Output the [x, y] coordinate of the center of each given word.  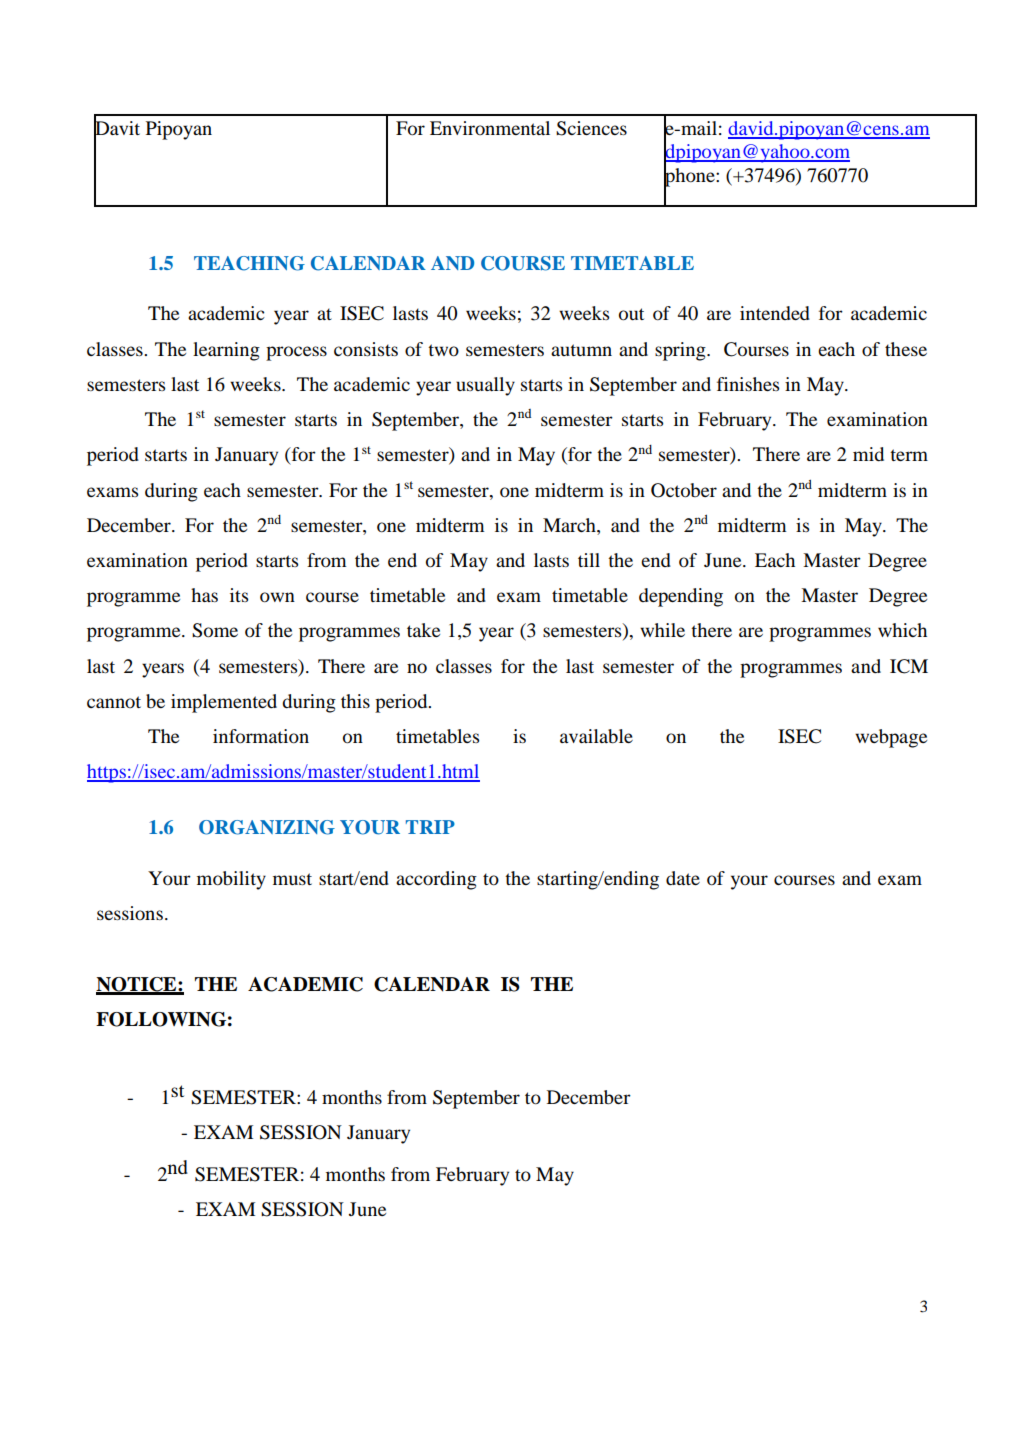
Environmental [490, 128]
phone [690, 177]
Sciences [591, 128]
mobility [231, 880]
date [683, 878]
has [204, 595]
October [684, 490]
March [570, 526]
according [436, 880]
